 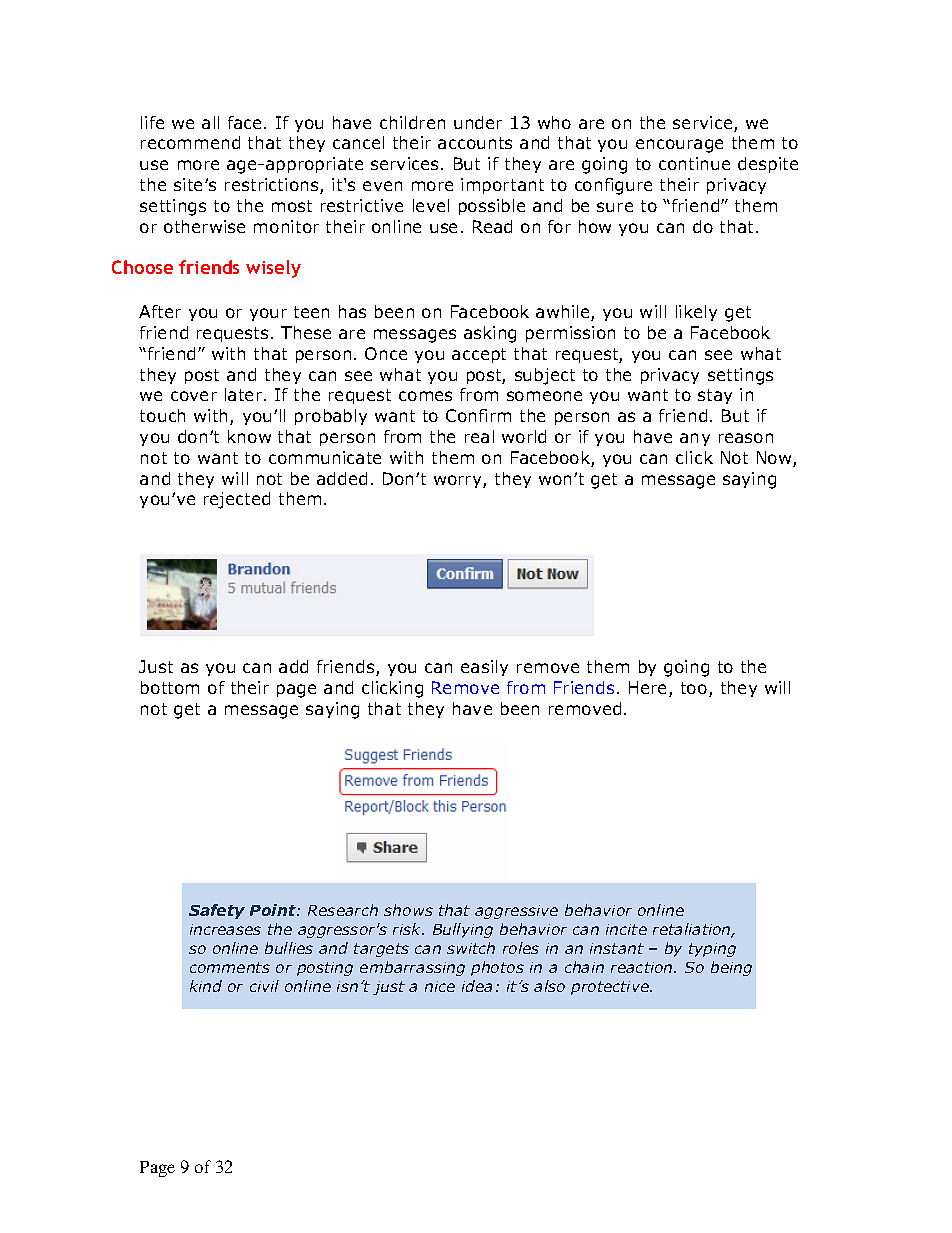 I want to click on comments, so click(x=230, y=967).
